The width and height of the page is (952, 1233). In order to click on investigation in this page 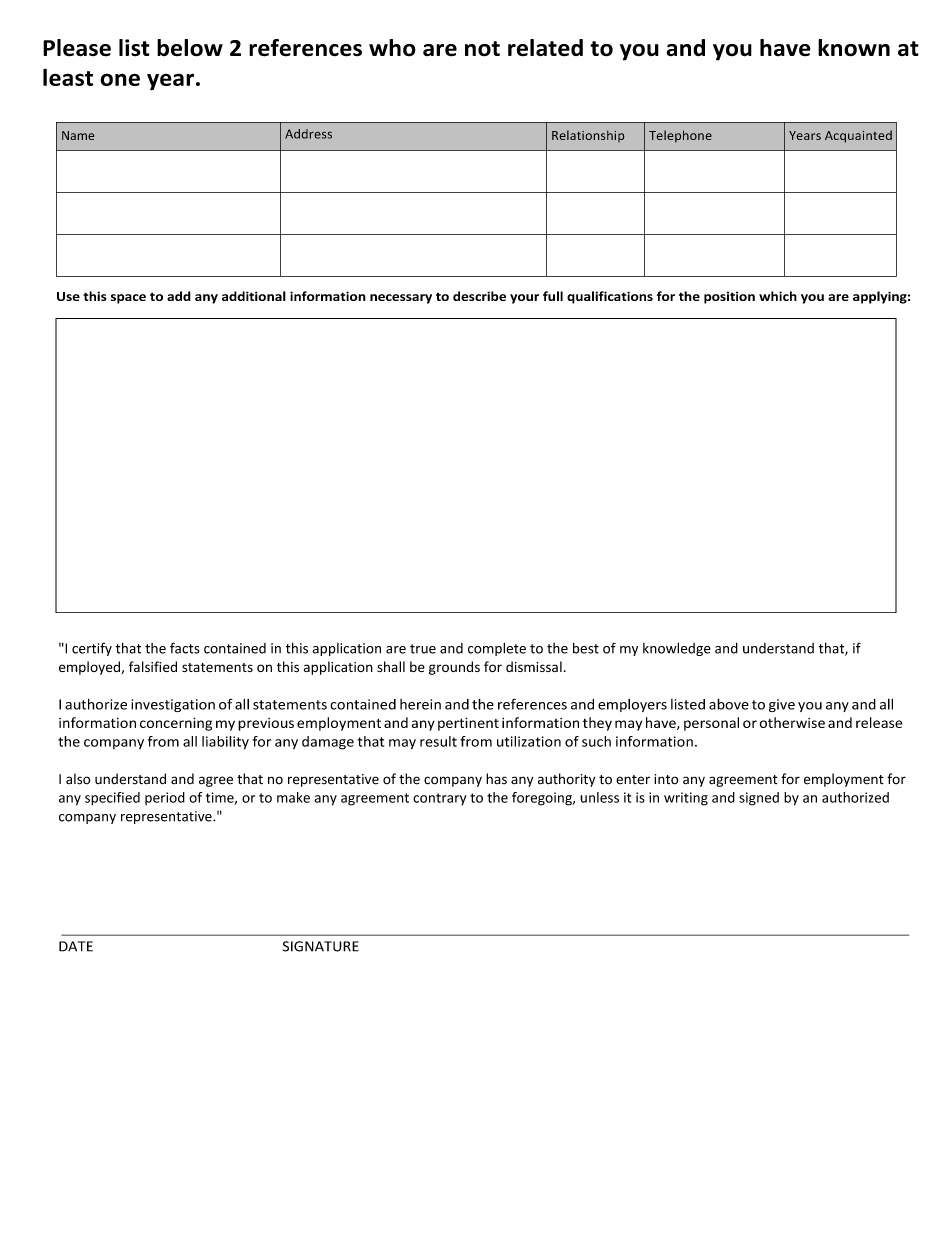, I will do `click(173, 706)`.
